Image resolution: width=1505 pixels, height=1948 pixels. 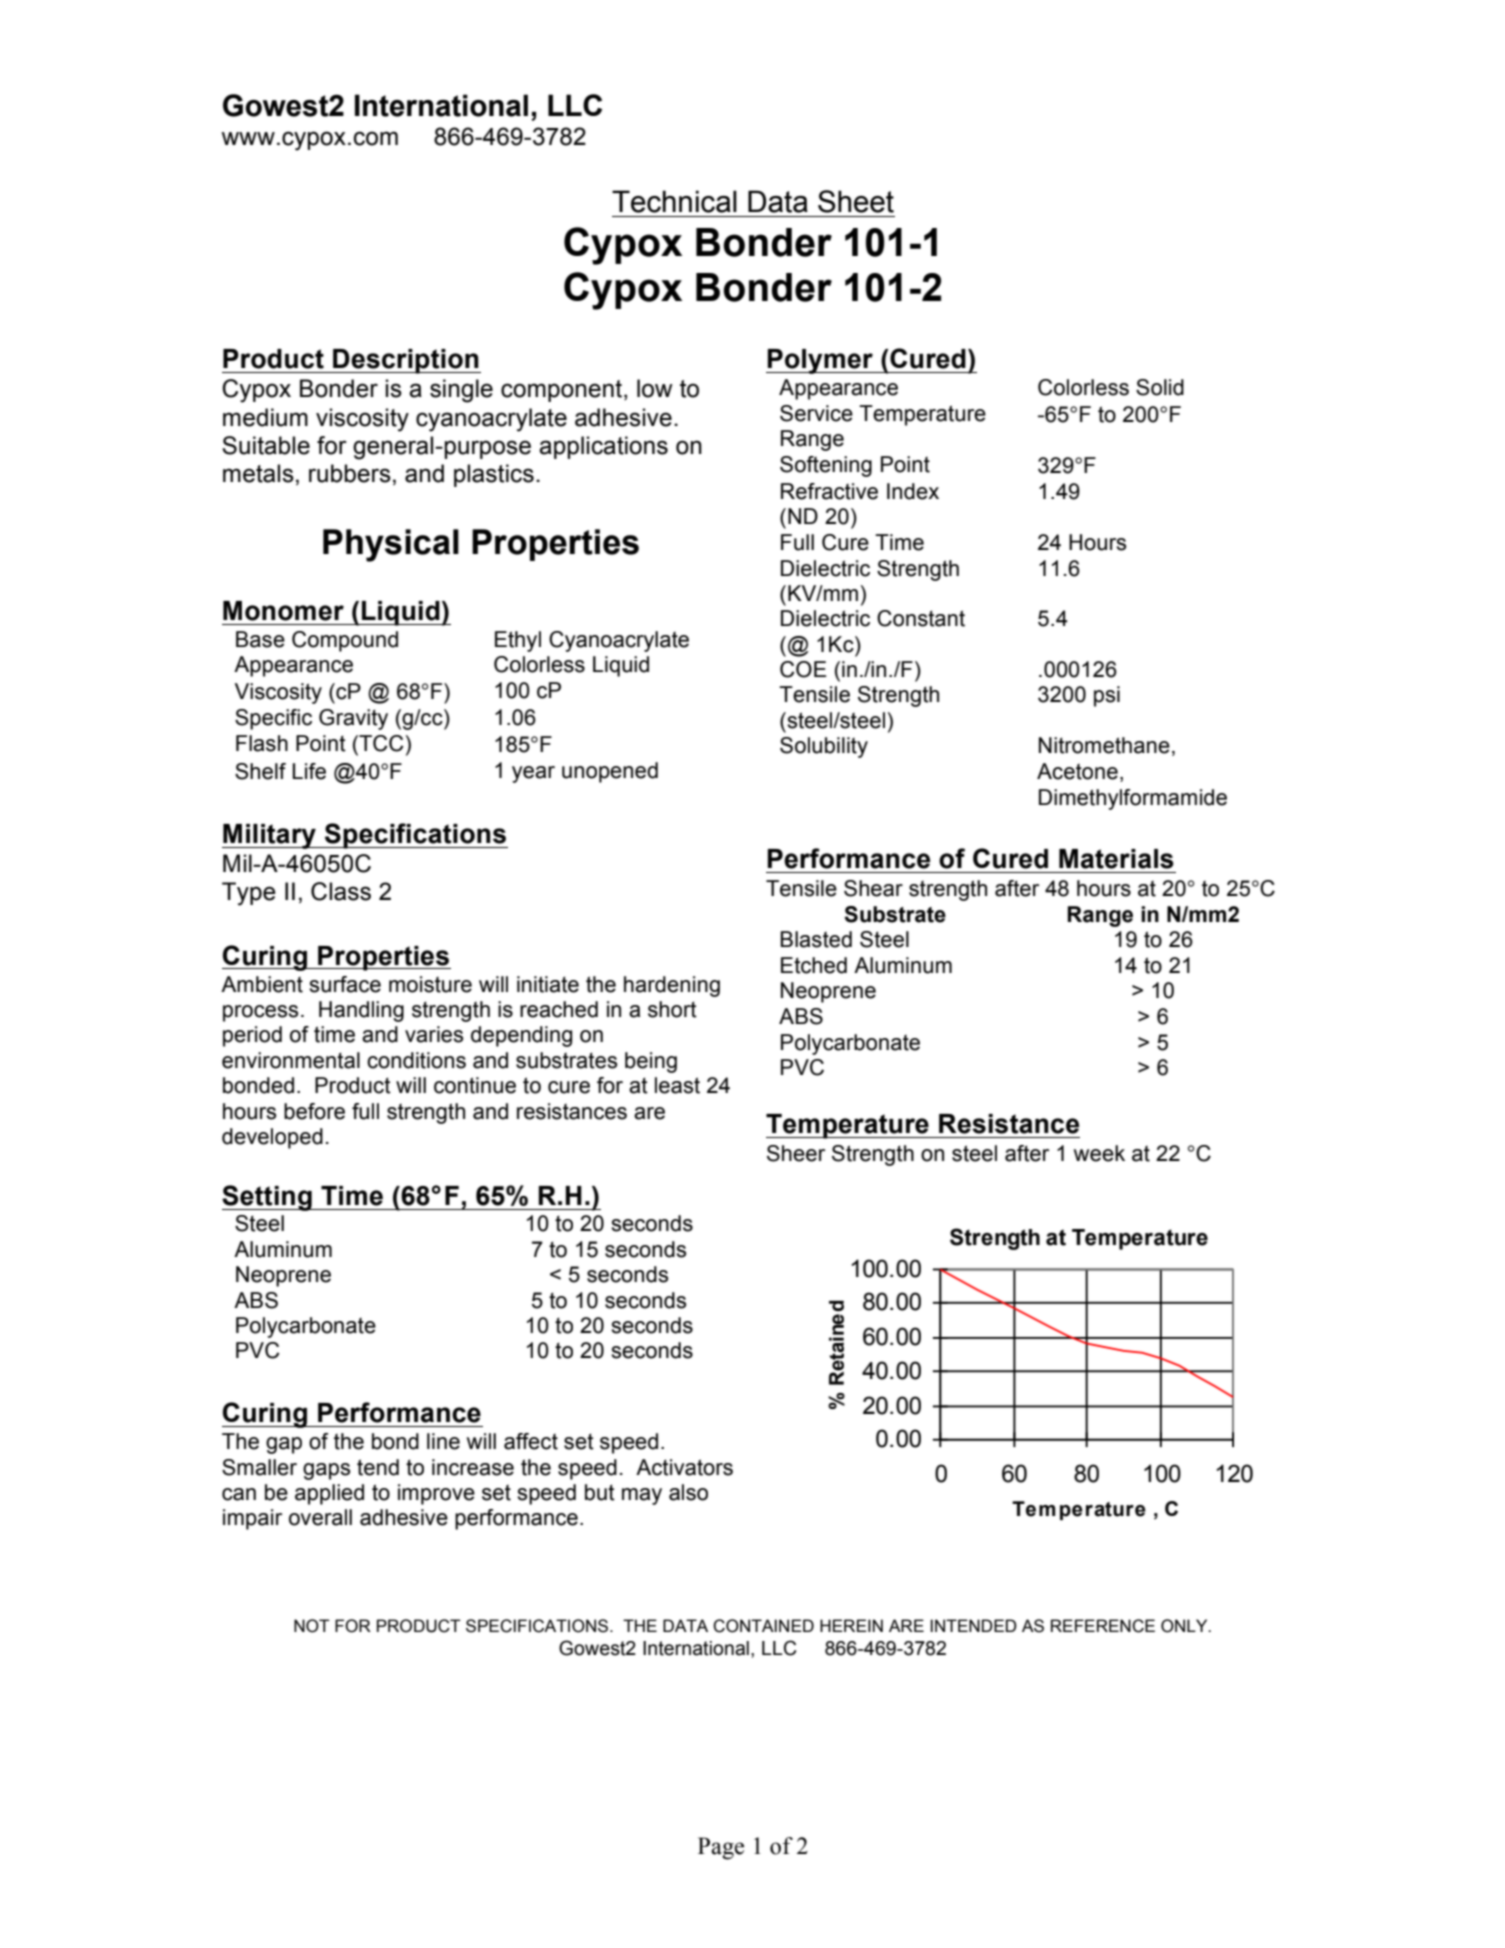 I want to click on Description, so click(x=406, y=361).
